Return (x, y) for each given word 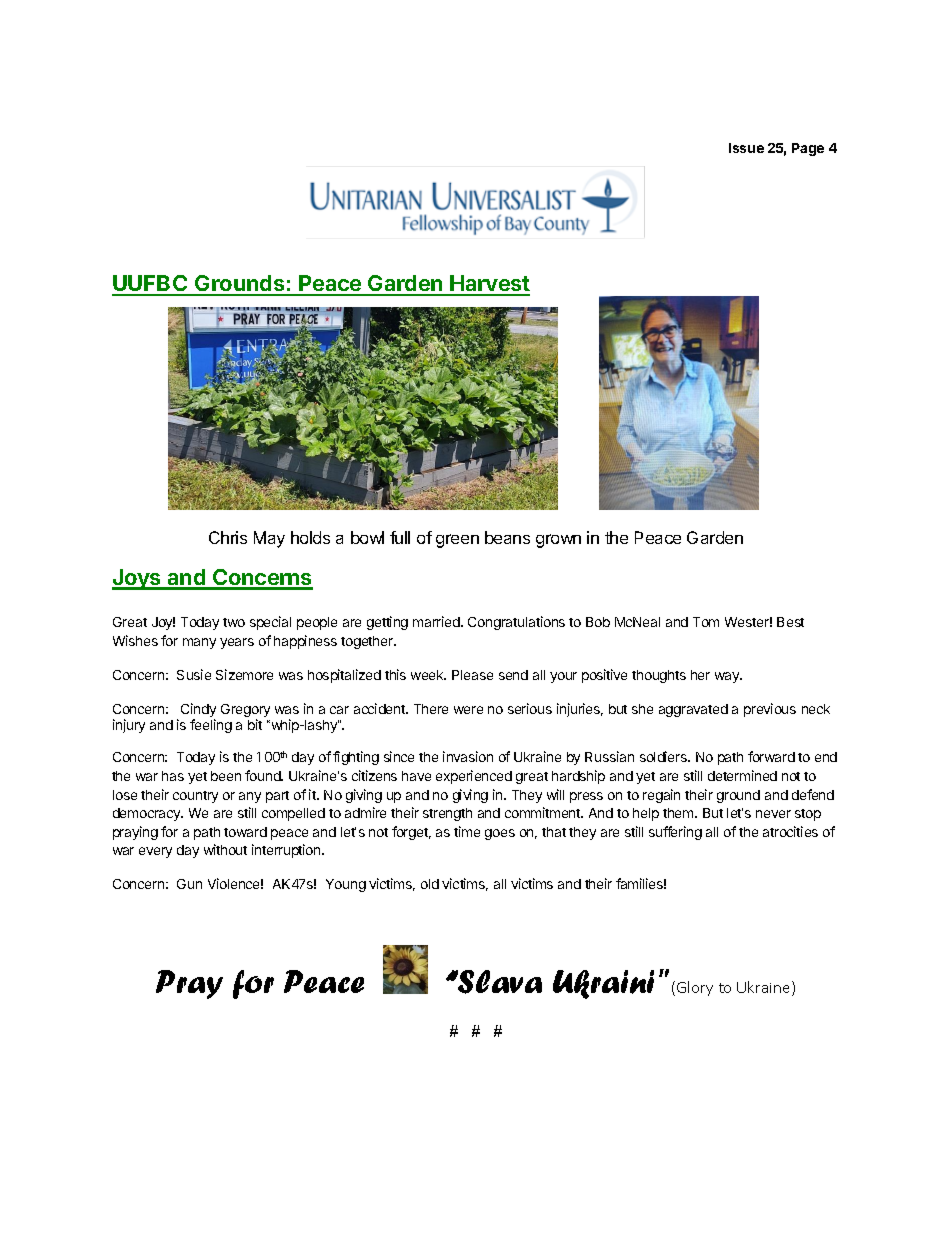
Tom (706, 622)
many (199, 643)
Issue (746, 148)
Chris (228, 537)
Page (808, 149)
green (457, 541)
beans (507, 537)
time (467, 831)
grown (558, 541)
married (437, 621)
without (225, 849)
